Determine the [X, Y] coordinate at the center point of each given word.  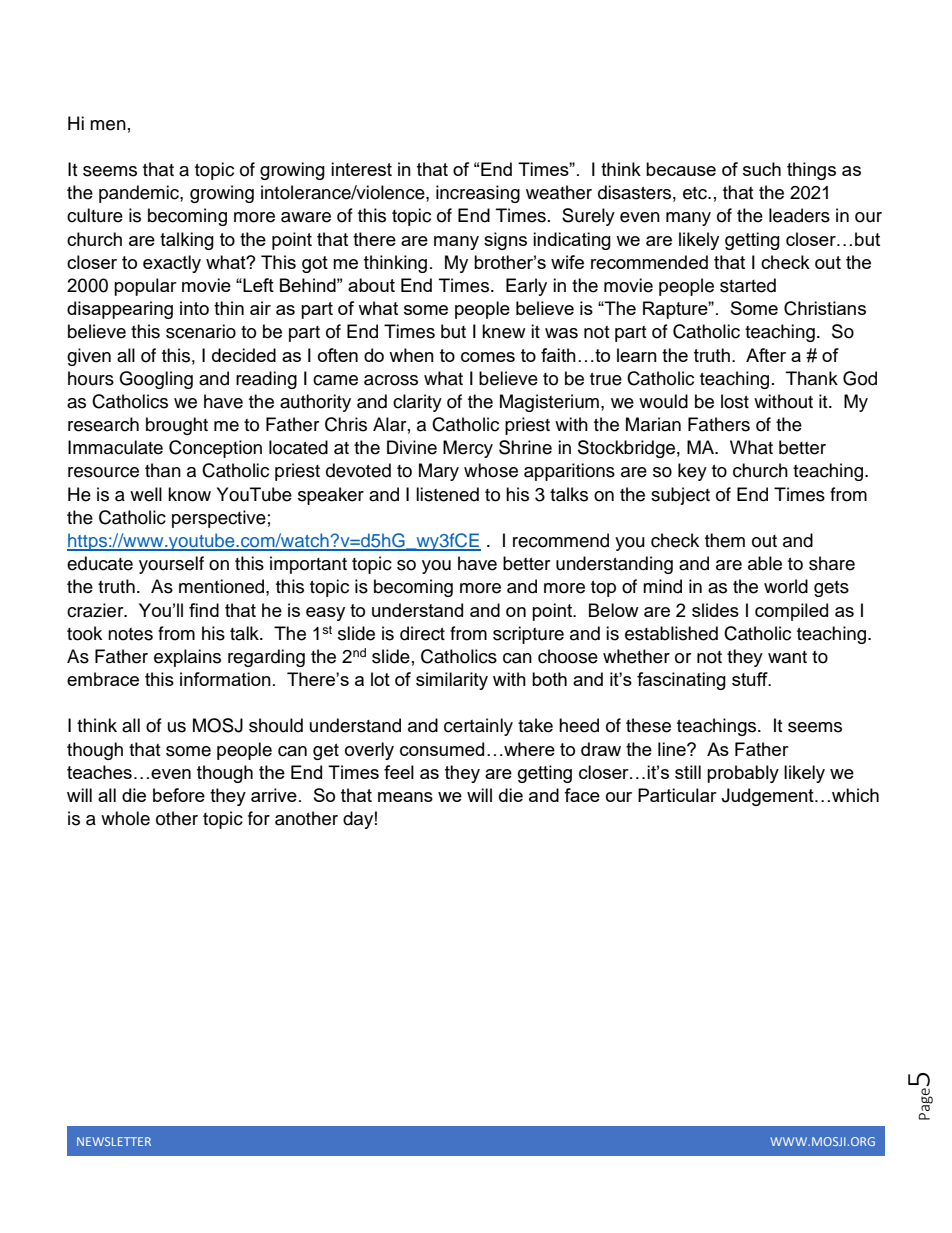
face [582, 795]
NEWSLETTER [114, 1141]
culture [95, 215]
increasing [478, 194]
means [405, 797]
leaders [799, 215]
